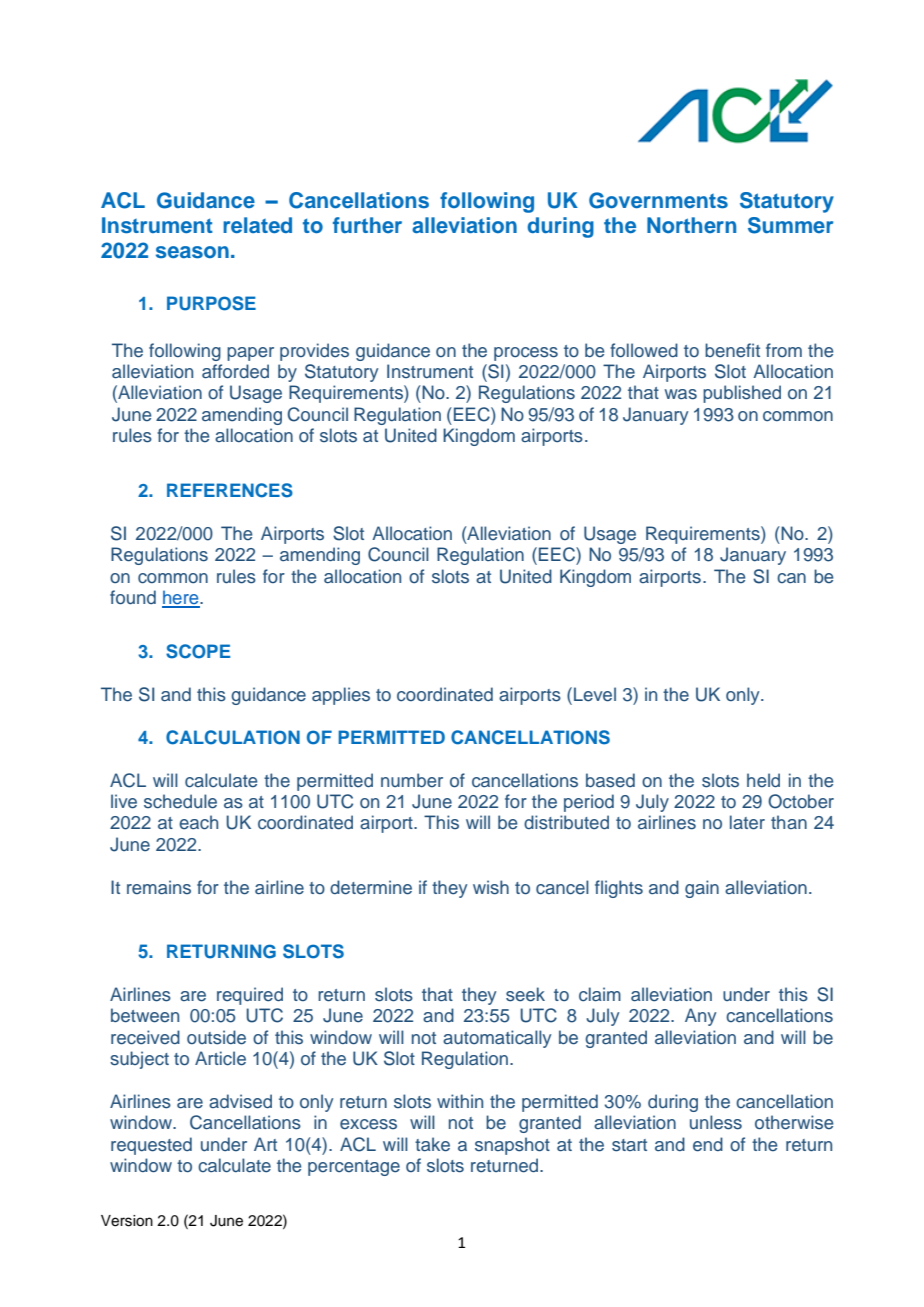 The height and width of the screenshot is (1307, 924). What do you see at coordinates (691, 225) in the screenshot?
I see `Northern` at bounding box center [691, 225].
